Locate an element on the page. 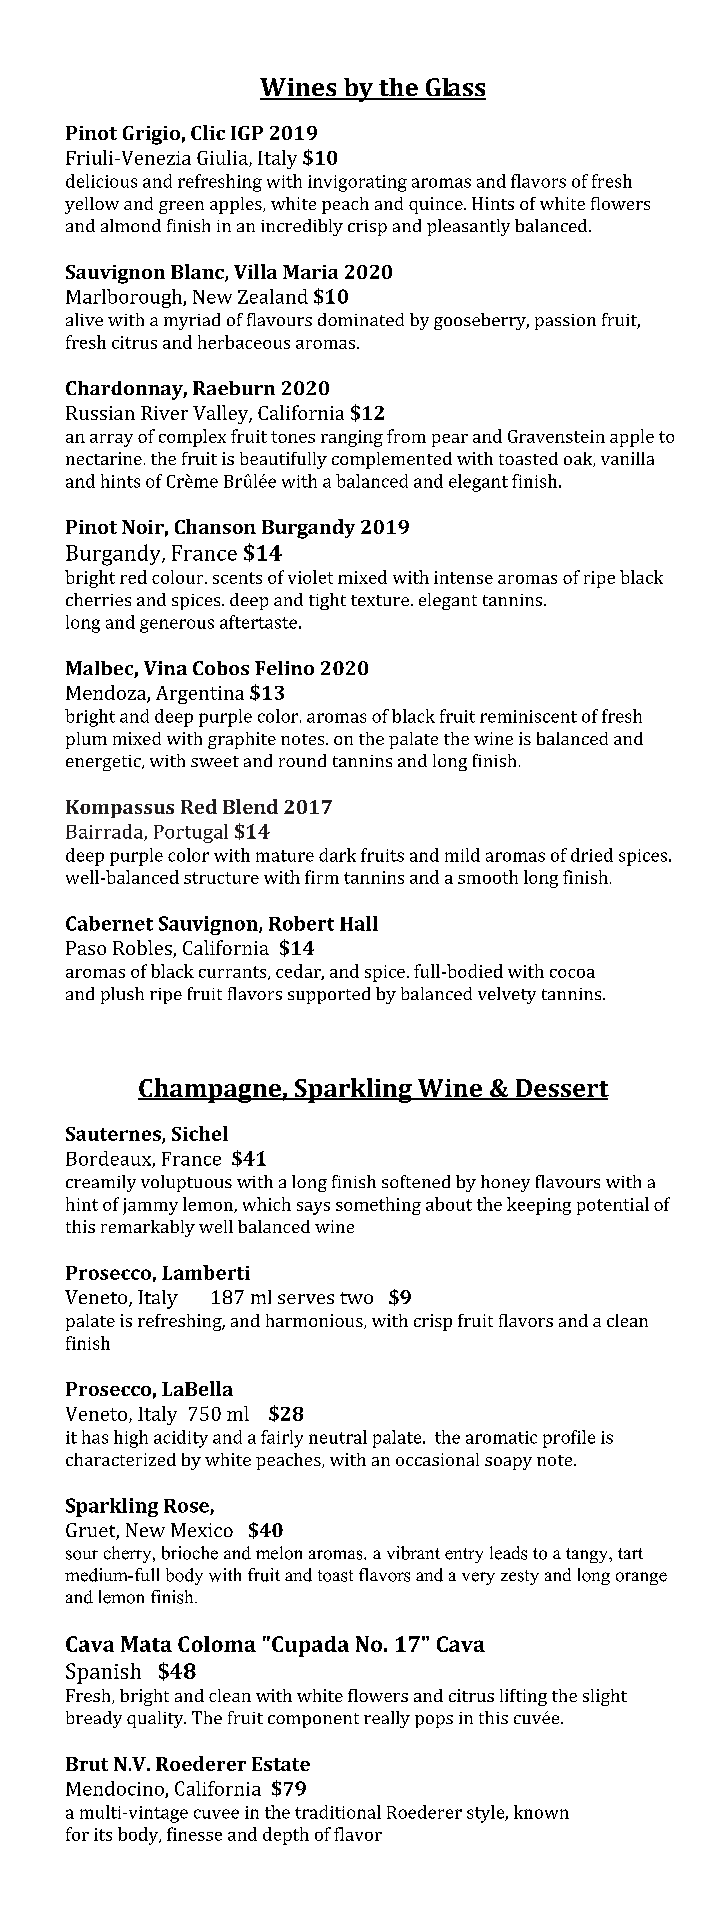  profile is located at coordinates (569, 1439).
